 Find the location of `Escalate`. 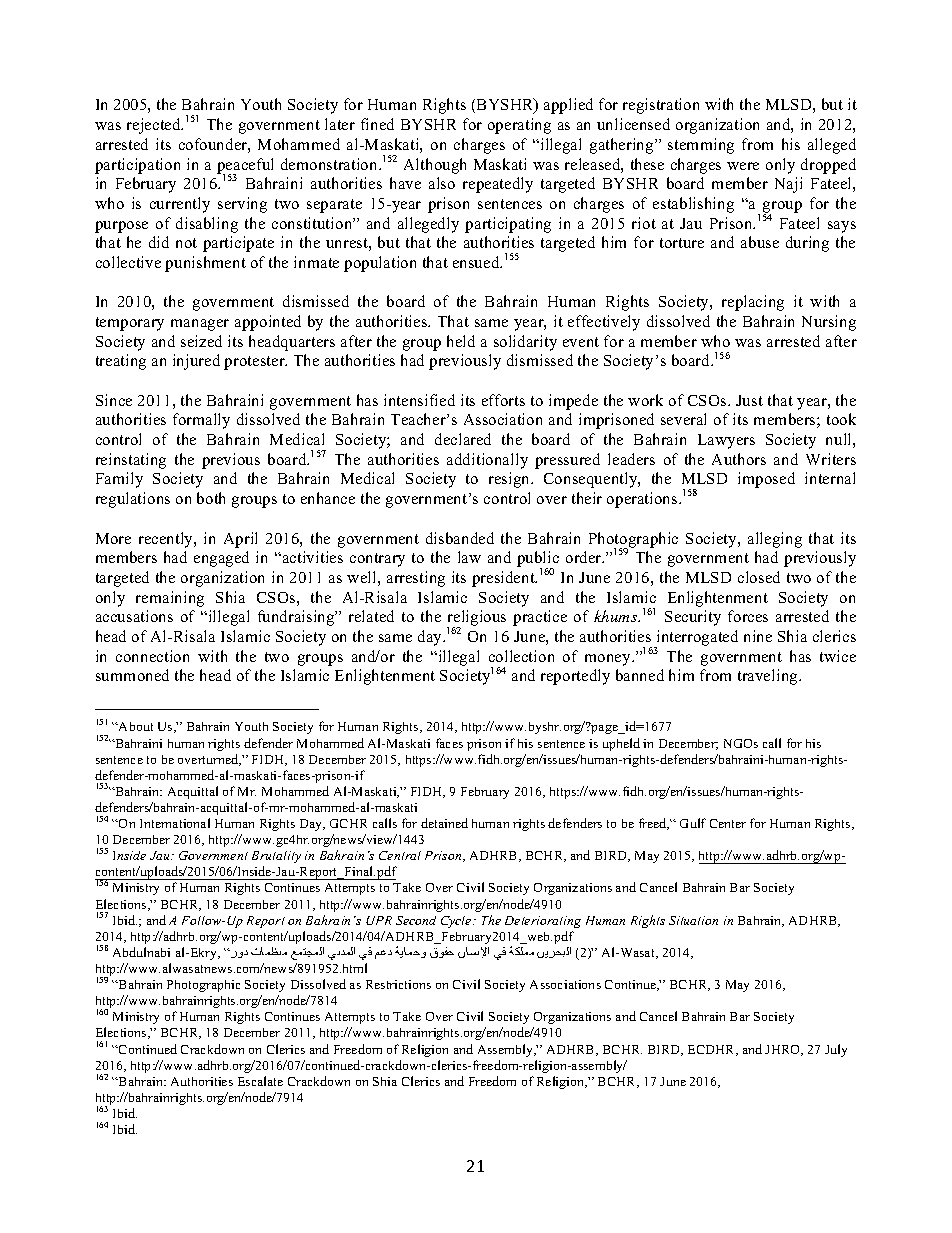

Escalate is located at coordinates (260, 1081).
